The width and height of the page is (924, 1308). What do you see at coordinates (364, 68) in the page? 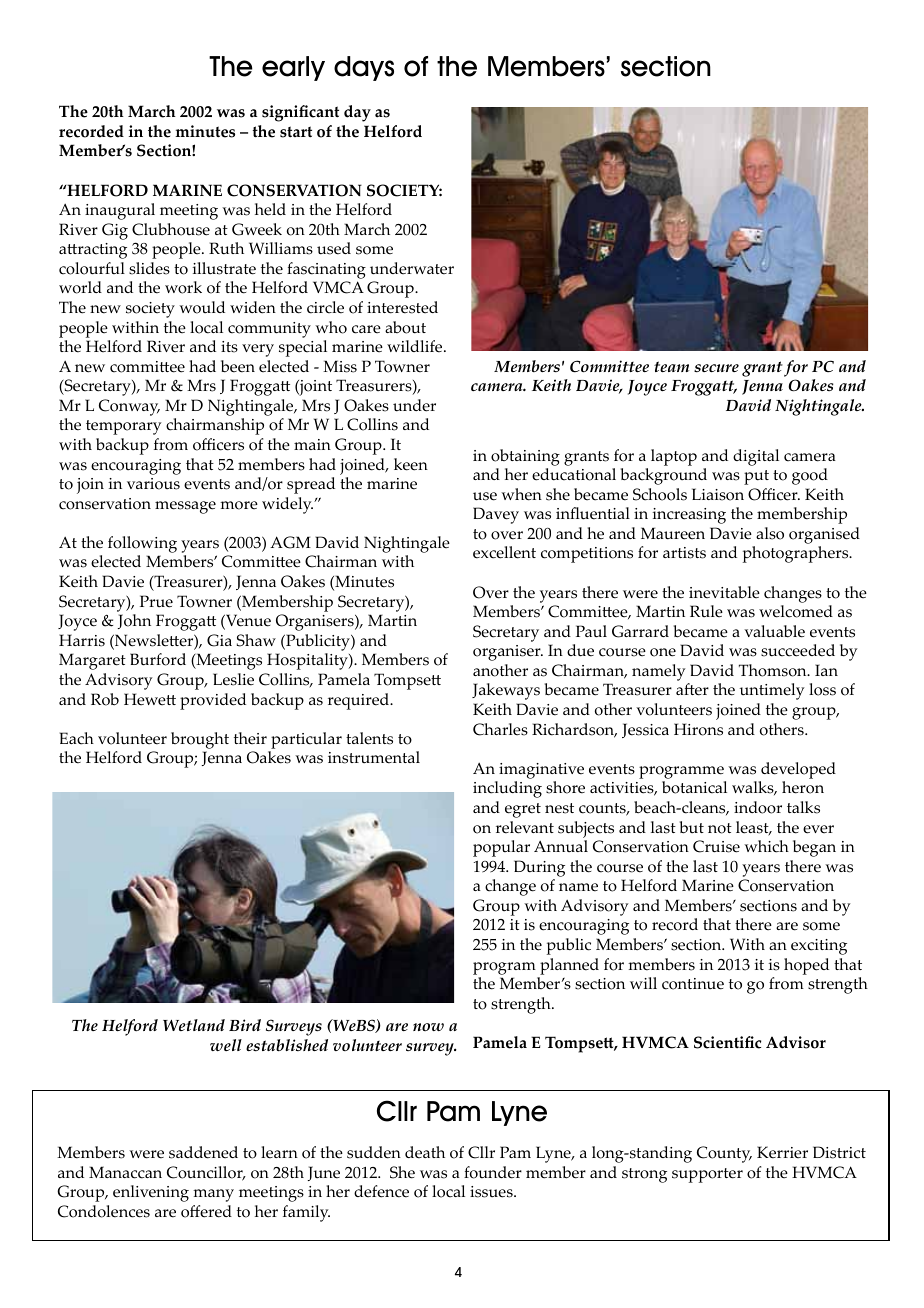
I see `days` at bounding box center [364, 68].
